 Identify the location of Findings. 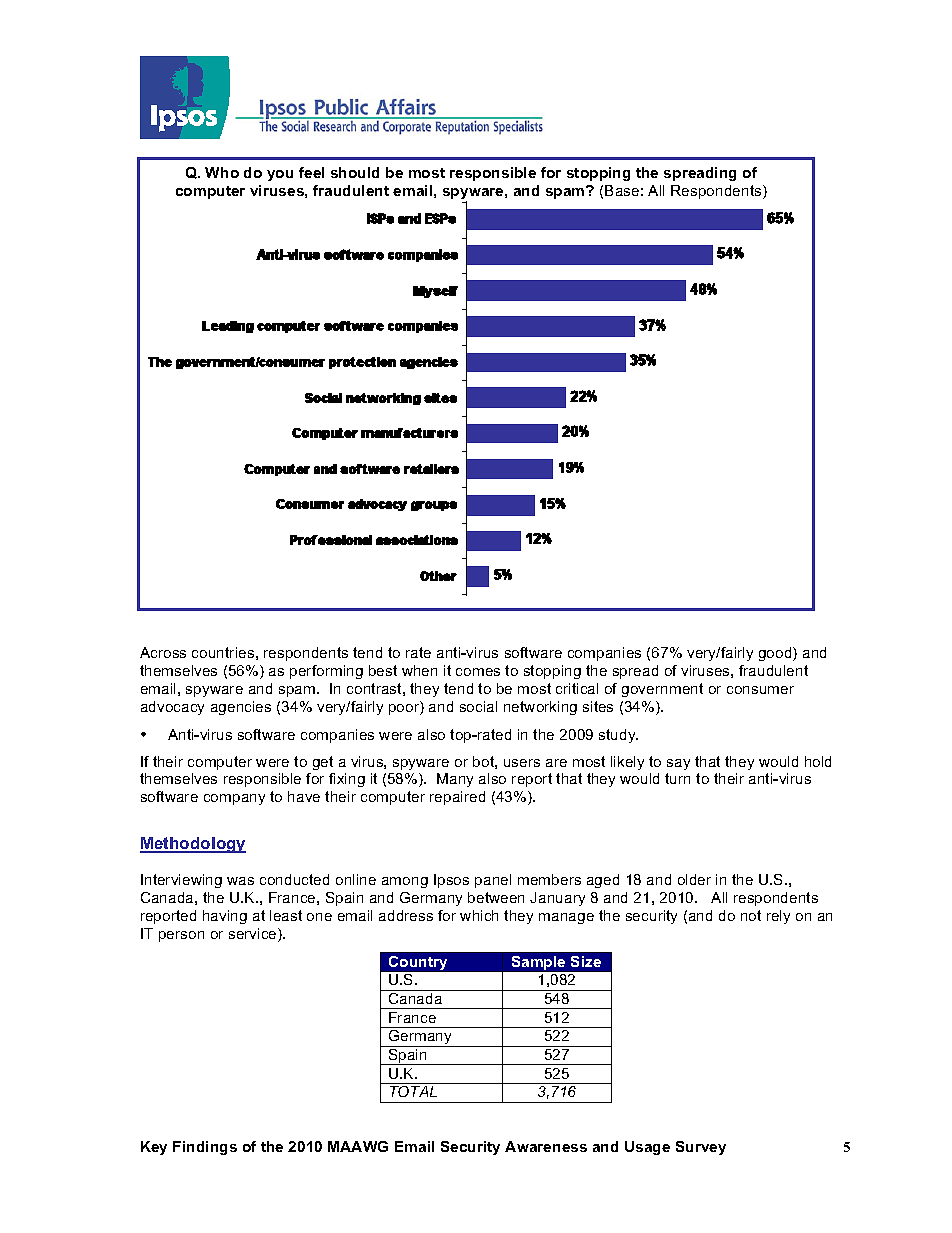
(205, 1148).
